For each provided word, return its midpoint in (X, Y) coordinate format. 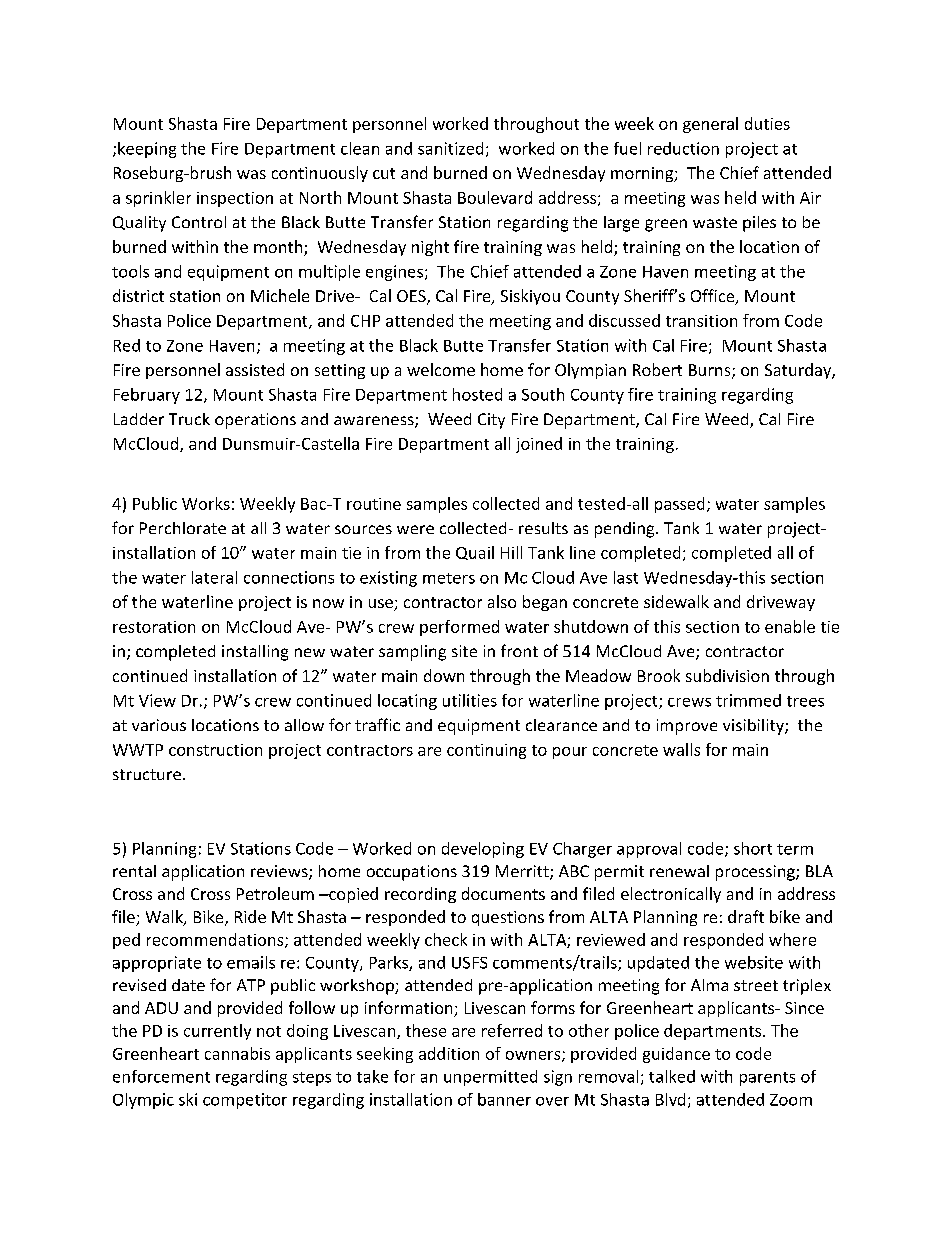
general (710, 125)
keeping (147, 150)
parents (767, 1079)
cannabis (237, 1053)
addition (449, 1053)
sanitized (450, 148)
